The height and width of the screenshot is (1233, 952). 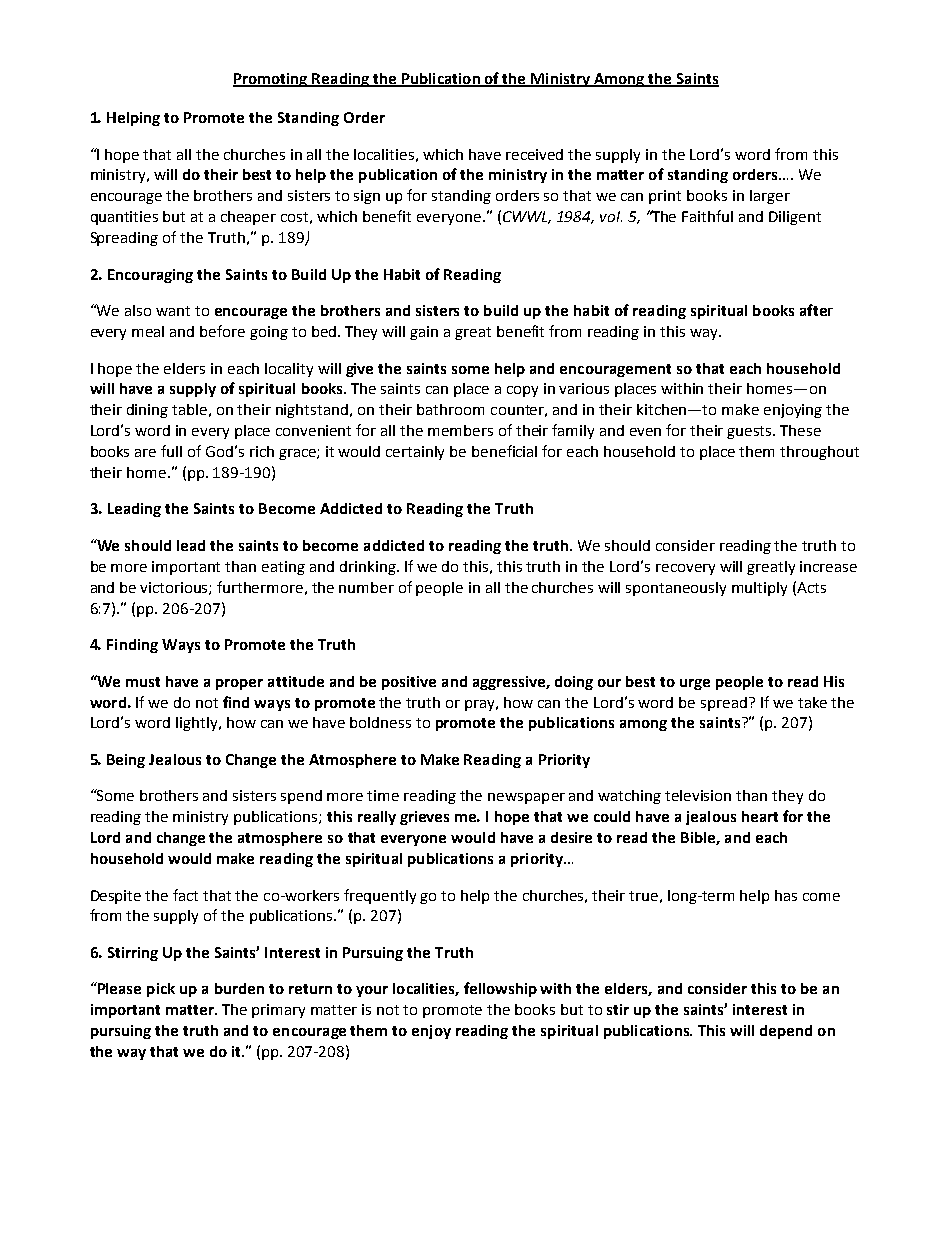 I want to click on Promoting, so click(x=271, y=80).
